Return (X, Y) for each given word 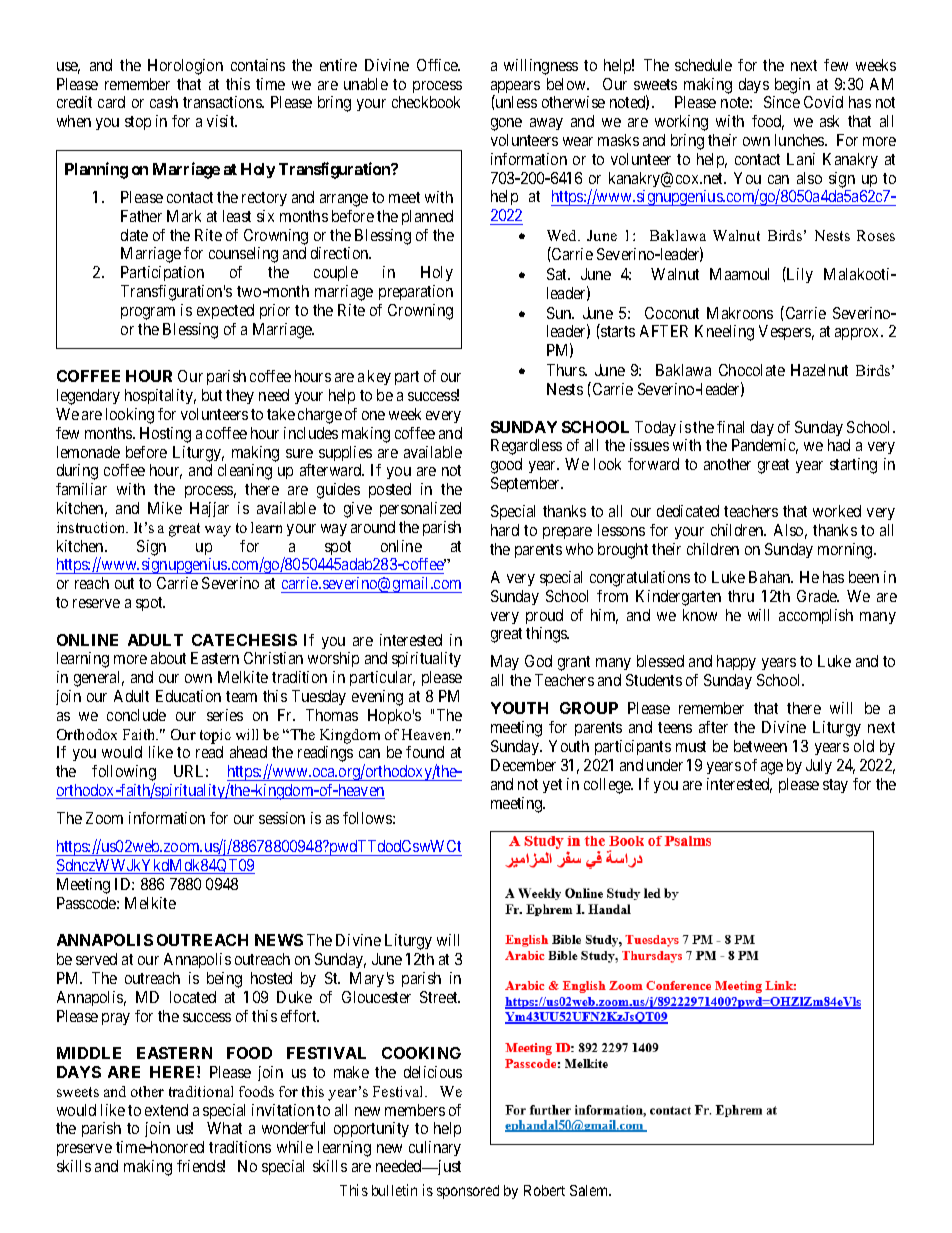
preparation (416, 292)
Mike (165, 508)
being (224, 980)
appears (515, 88)
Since (782, 102)
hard (505, 530)
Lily (799, 275)
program (148, 313)
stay (835, 786)
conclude (136, 715)
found (425, 752)
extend (166, 1110)
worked (837, 511)
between (760, 746)
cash (164, 102)
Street (440, 997)
